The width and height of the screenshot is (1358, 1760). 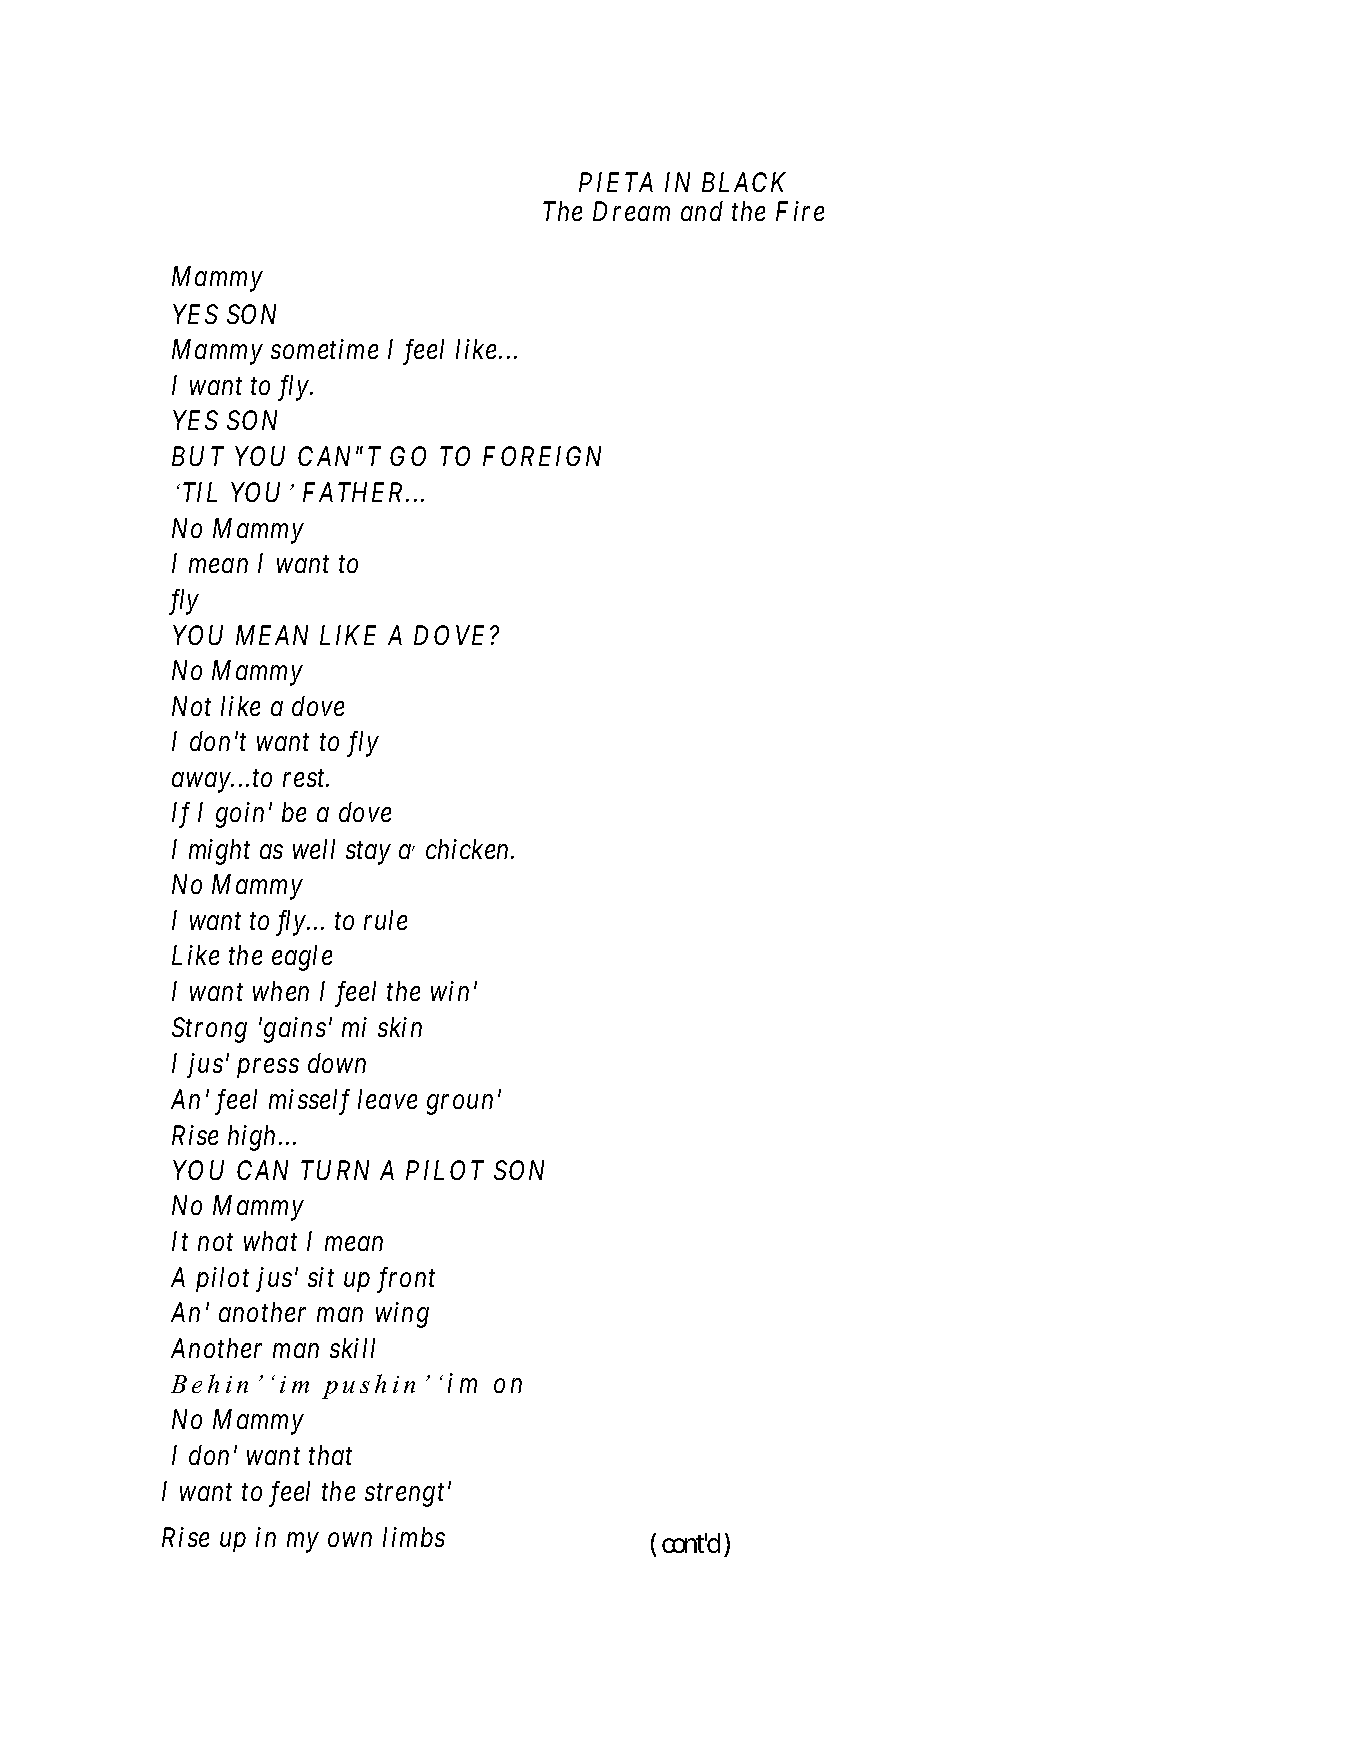 What do you see at coordinates (702, 211) in the screenshot?
I see `and` at bounding box center [702, 211].
